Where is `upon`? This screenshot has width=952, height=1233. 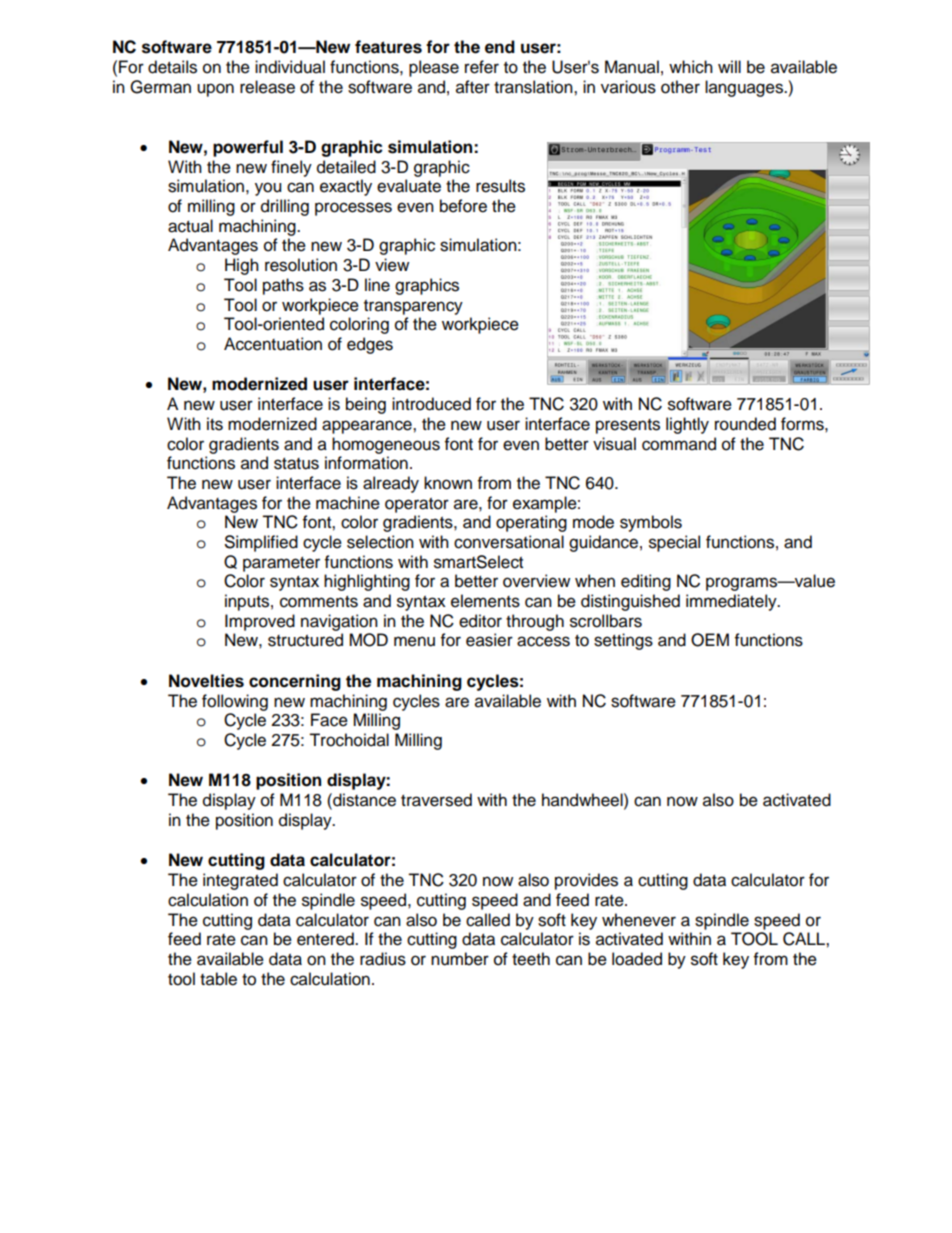
upon is located at coordinates (215, 90).
